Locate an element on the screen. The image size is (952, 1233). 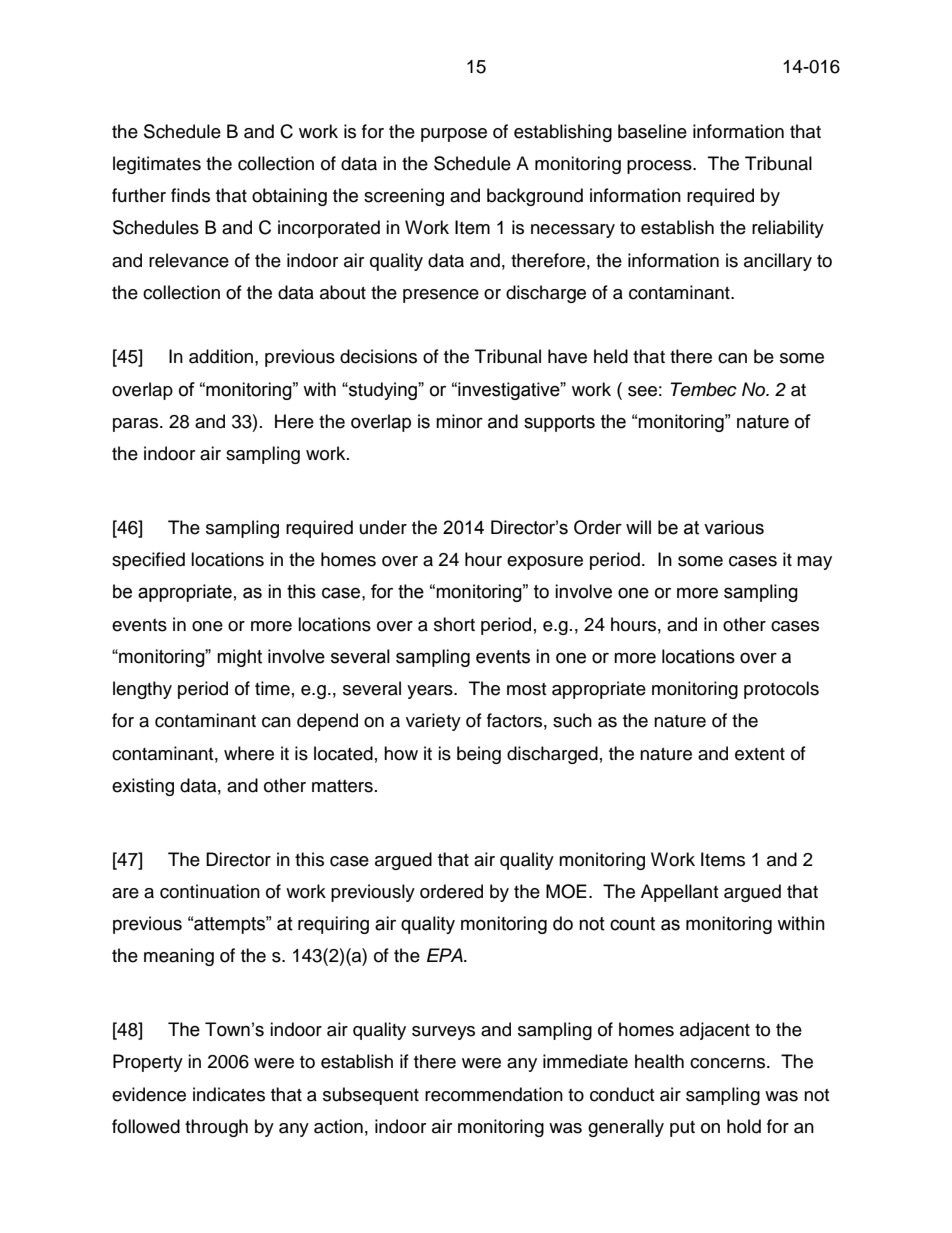
paras is located at coordinates (137, 425).
